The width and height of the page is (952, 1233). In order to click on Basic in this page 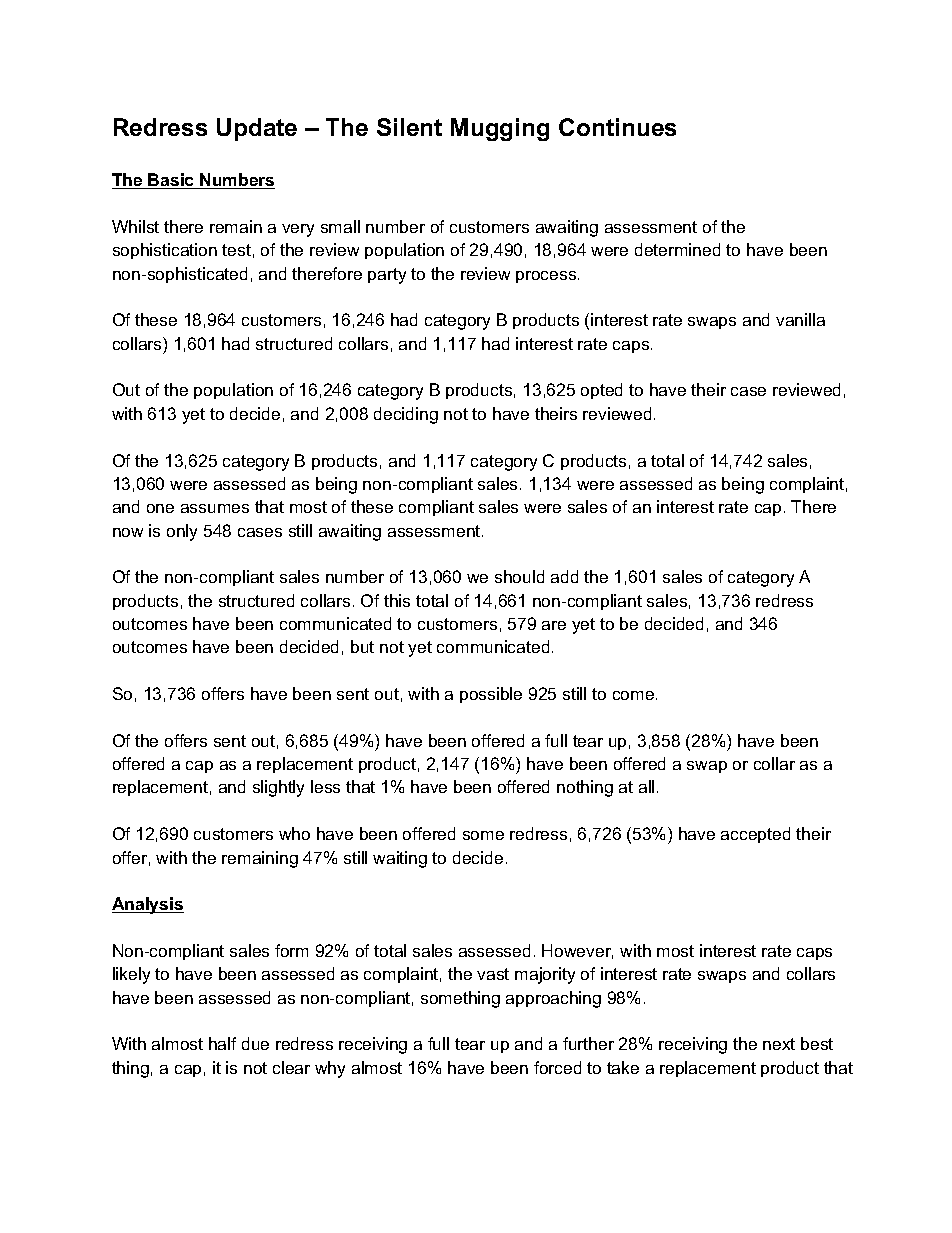, I will do `click(172, 181)`.
